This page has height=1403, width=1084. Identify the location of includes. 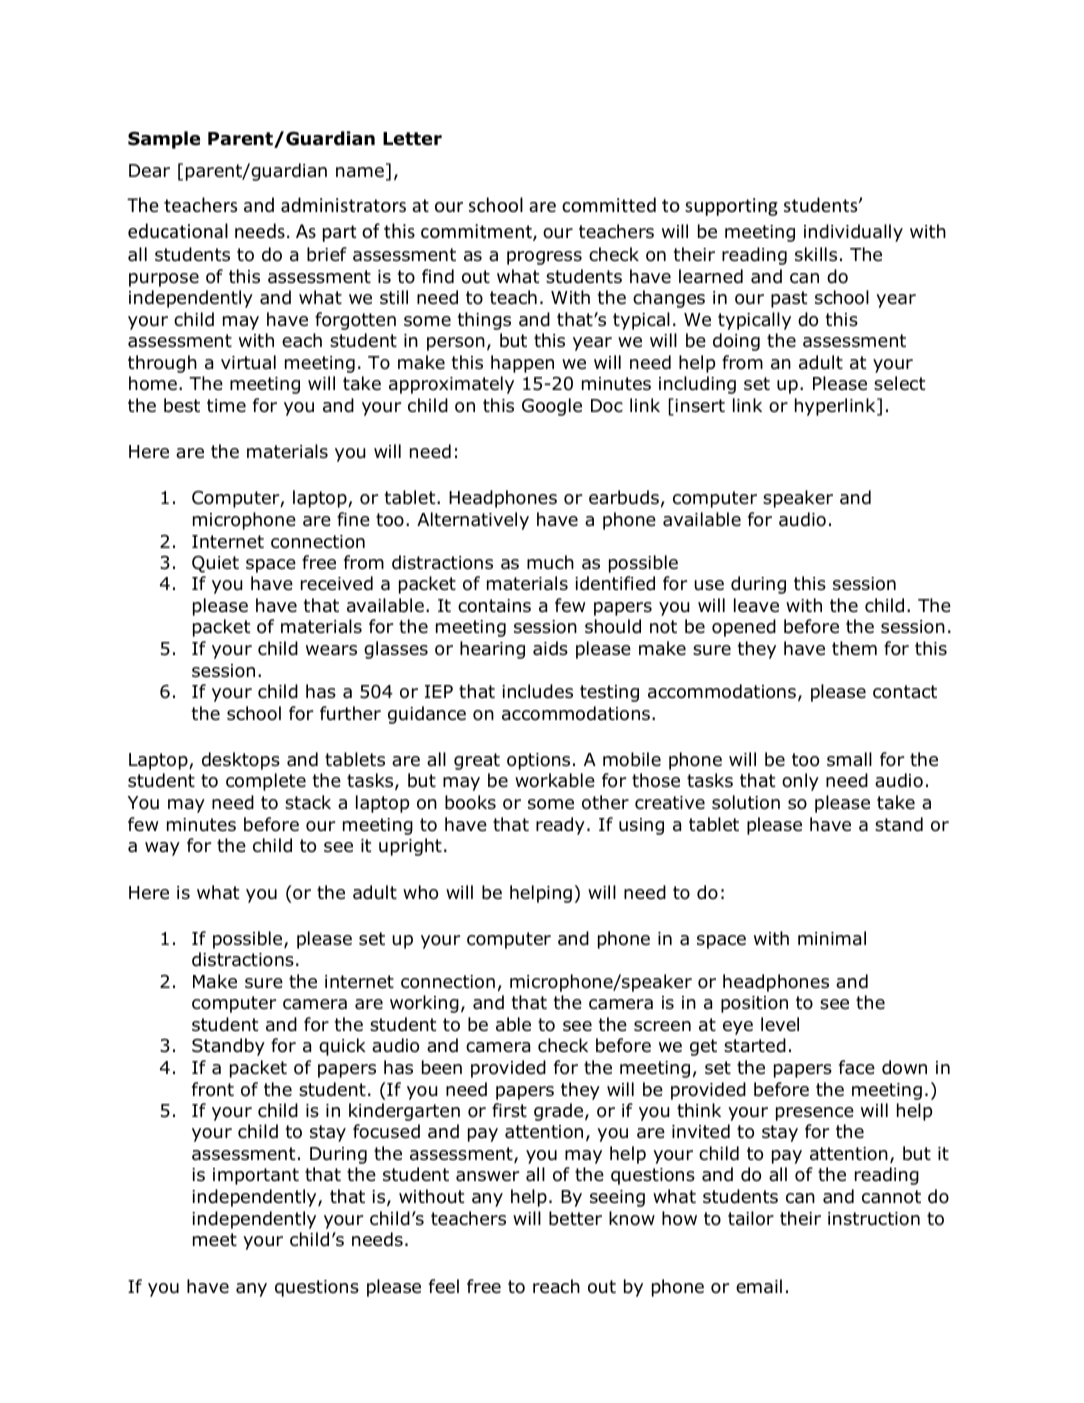
(537, 691).
